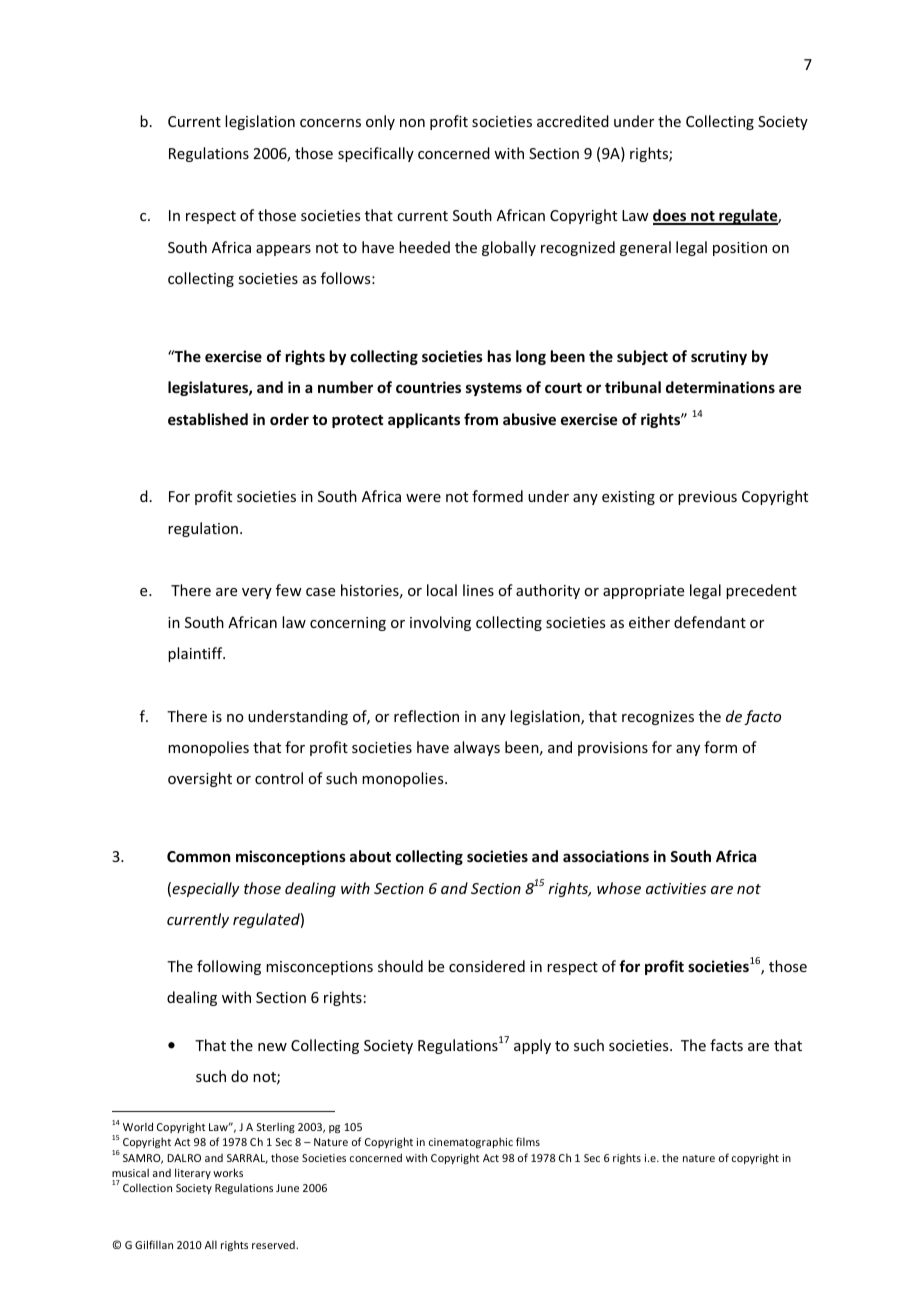 The image size is (924, 1308). What do you see at coordinates (412, 123) in the screenshot?
I see `non` at bounding box center [412, 123].
